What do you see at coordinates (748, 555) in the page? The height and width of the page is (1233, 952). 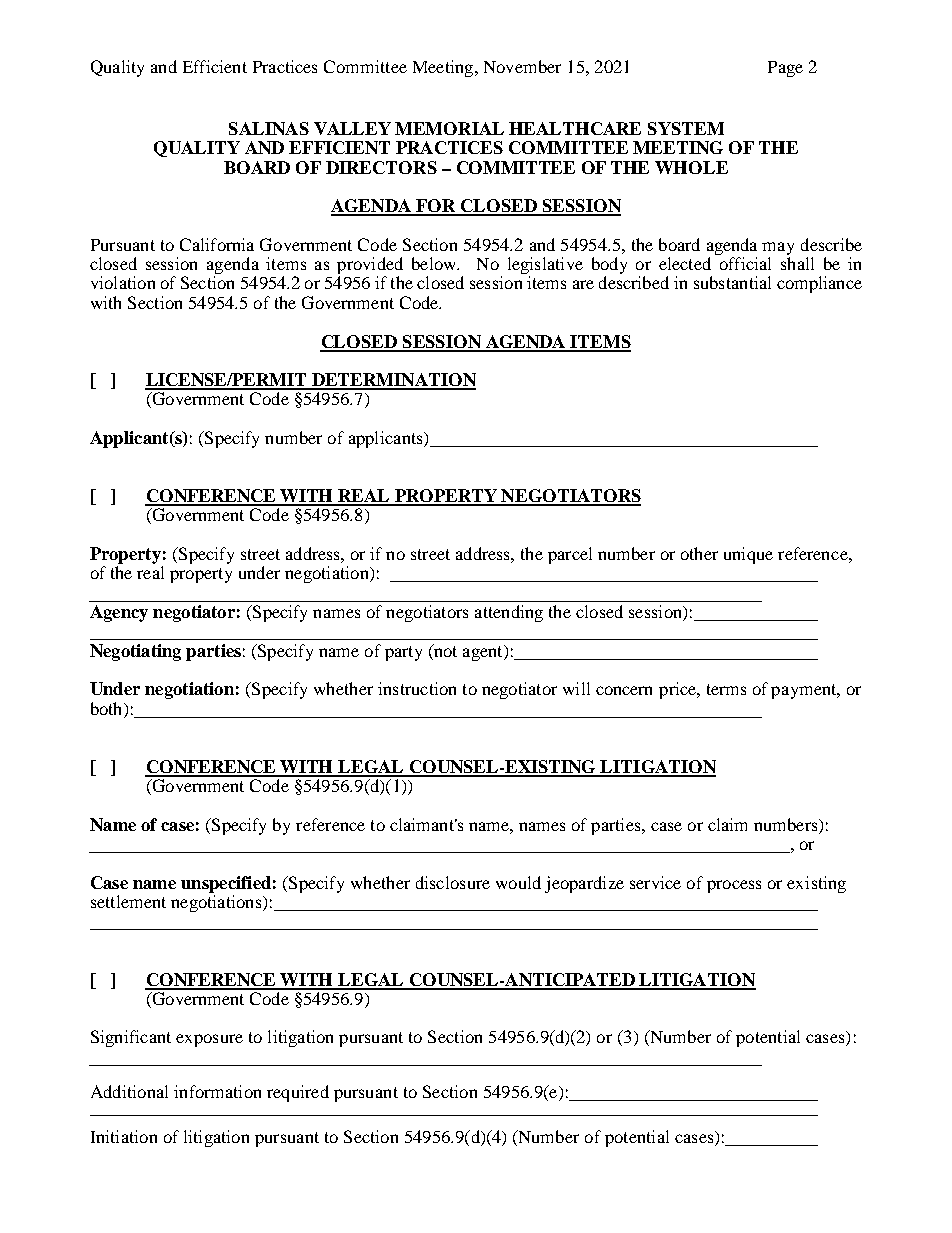 I see `unique` at bounding box center [748, 555].
